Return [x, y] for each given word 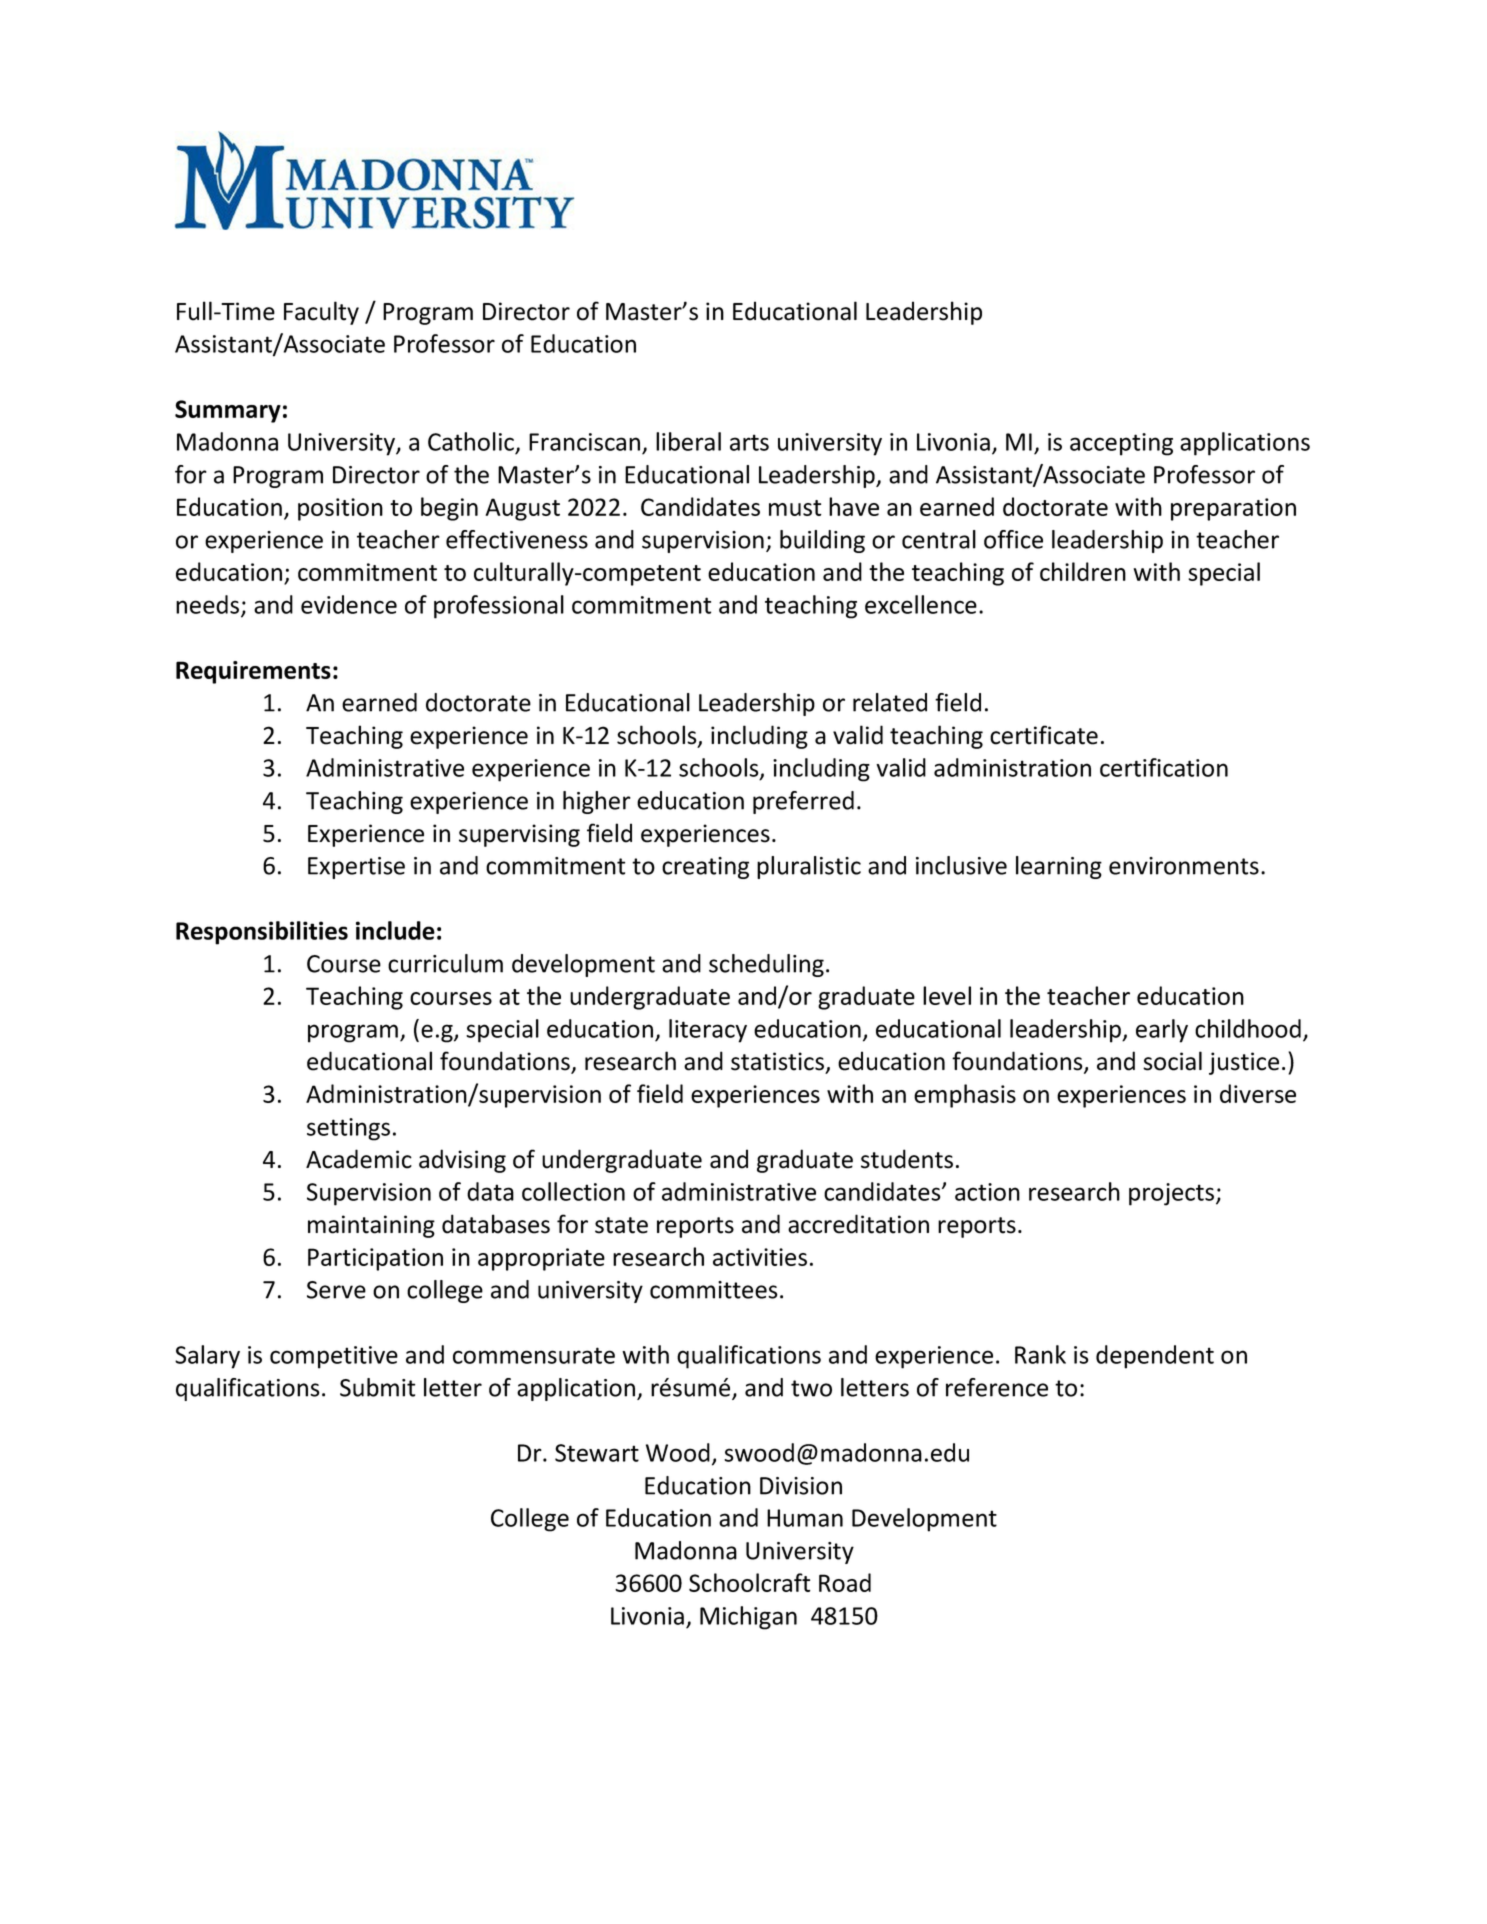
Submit [377, 1387]
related [890, 702]
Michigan [748, 1618]
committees [714, 1290]
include [395, 930]
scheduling [766, 965]
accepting [1121, 444]
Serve [336, 1290]
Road [845, 1582]
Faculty [321, 313]
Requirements [253, 672]
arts [749, 442]
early [1162, 1031]
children [1083, 571]
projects [1173, 1194]
